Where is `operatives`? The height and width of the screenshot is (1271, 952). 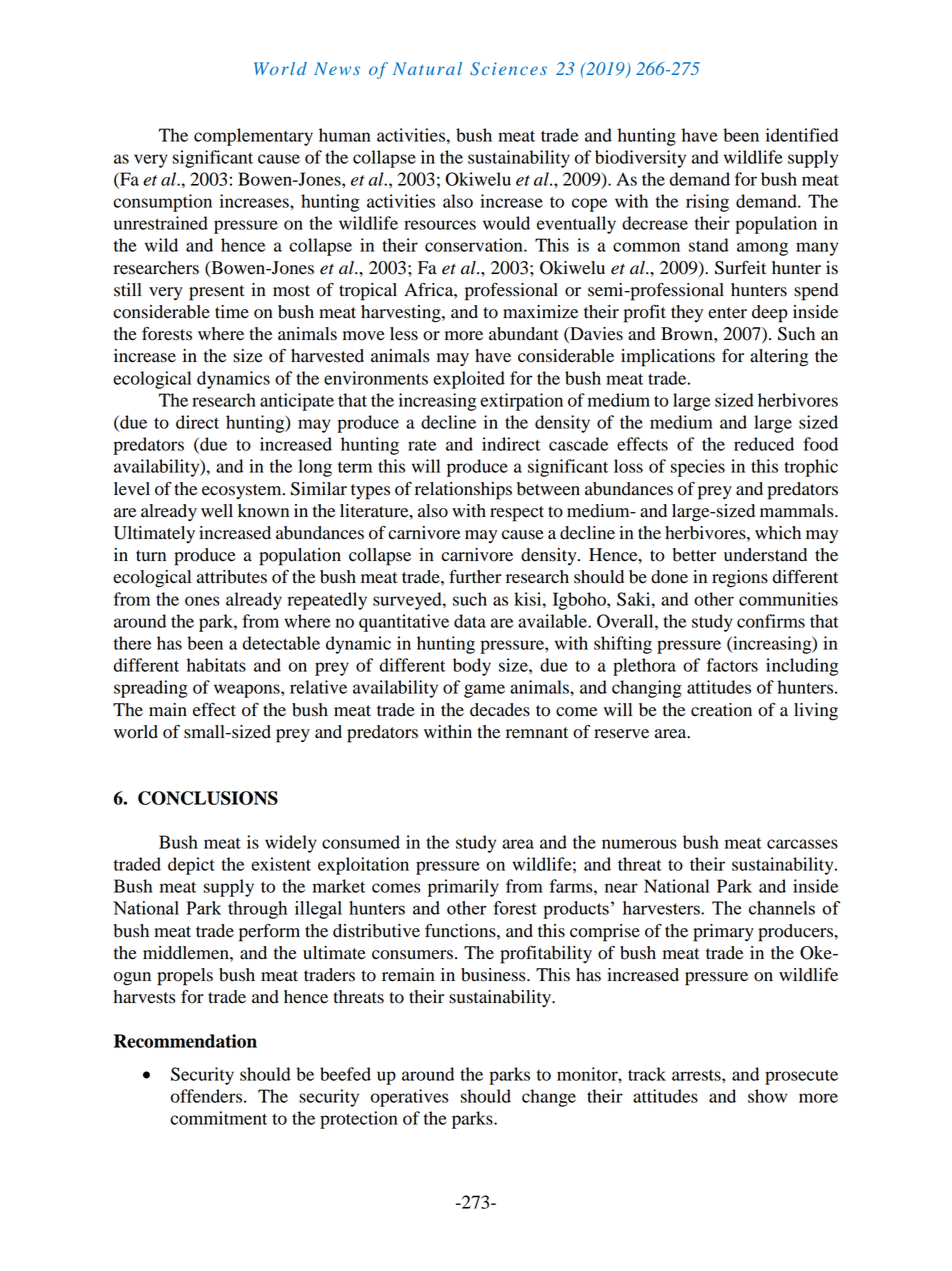 operatives is located at coordinates (410, 1098).
